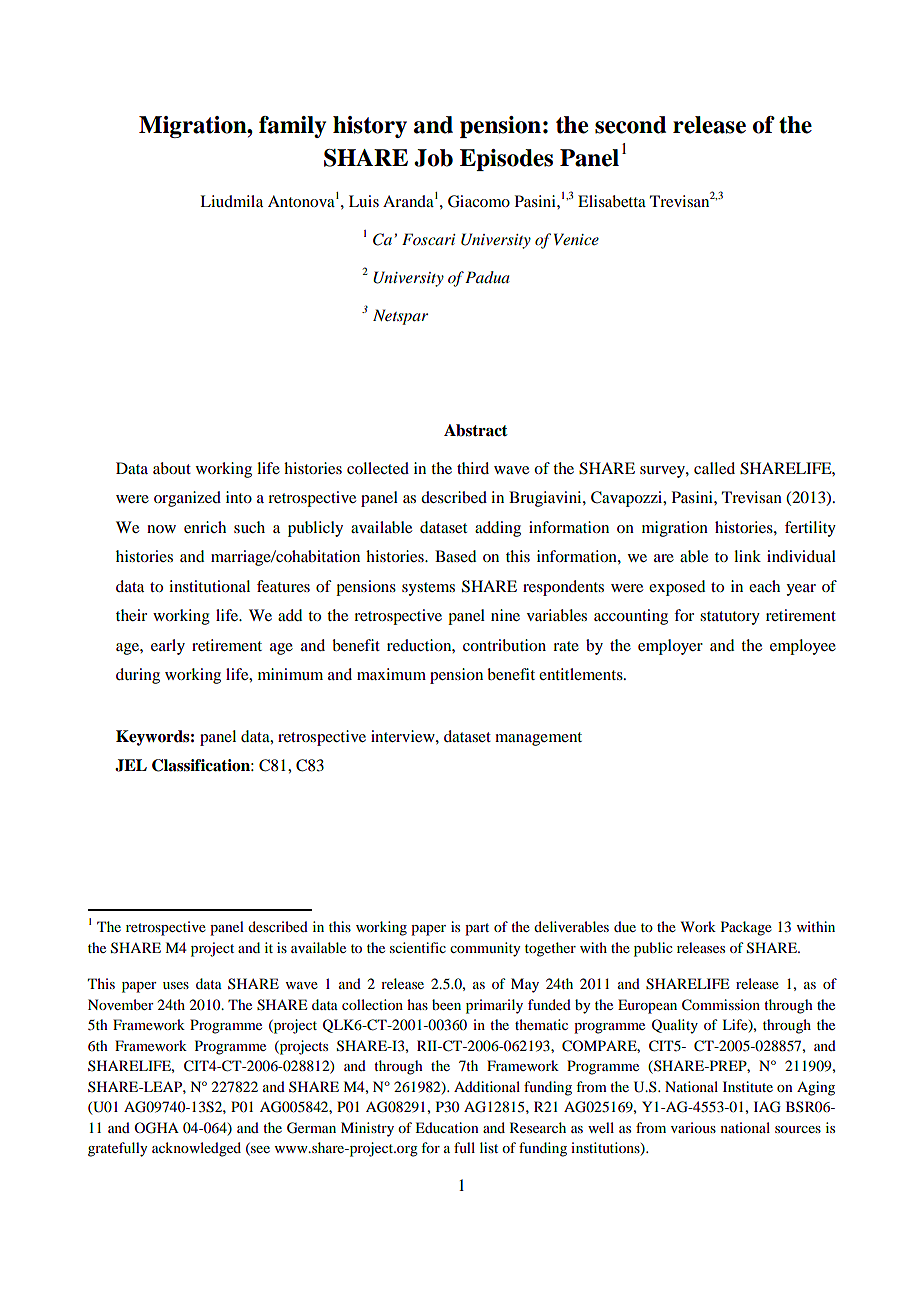 This screenshot has height=1308, width=924. What do you see at coordinates (433, 158) in the screenshot?
I see `Job` at bounding box center [433, 158].
